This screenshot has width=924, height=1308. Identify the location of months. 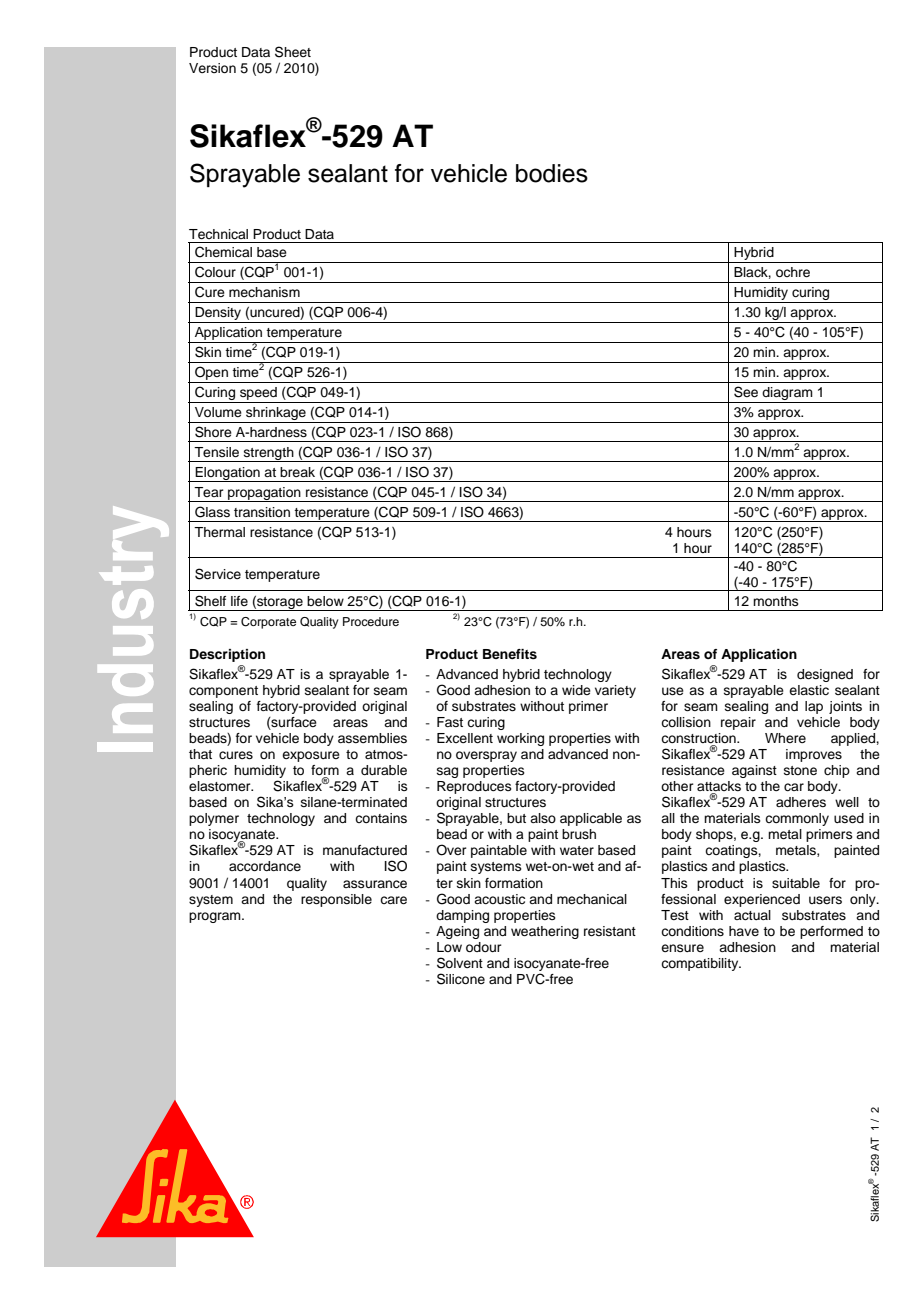
(776, 601).
